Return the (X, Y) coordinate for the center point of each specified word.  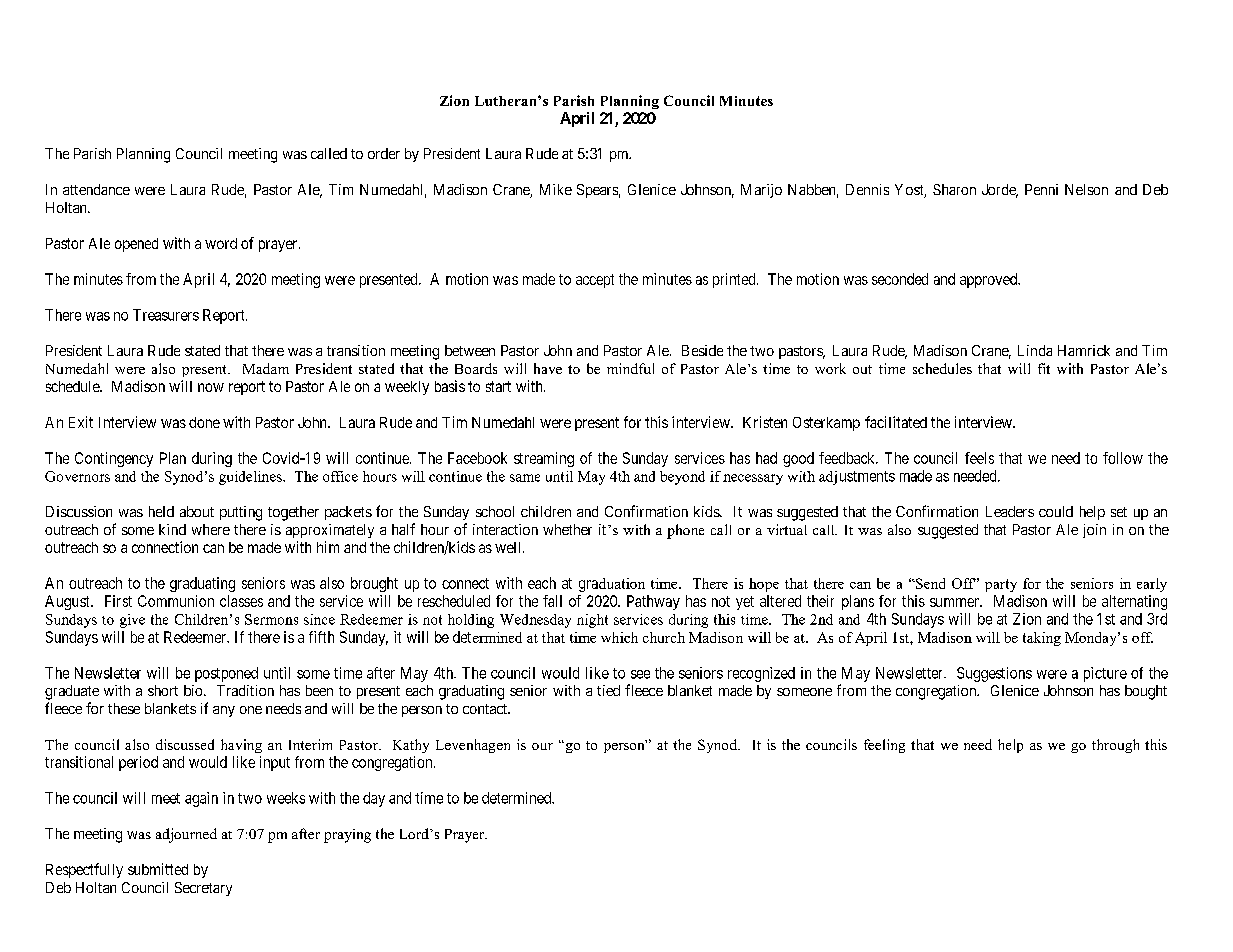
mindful (630, 368)
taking (1042, 639)
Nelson (1086, 189)
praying (347, 836)
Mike (556, 189)
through (1115, 746)
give (132, 621)
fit (1044, 368)
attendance (96, 189)
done (204, 422)
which (619, 637)
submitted (158, 869)
